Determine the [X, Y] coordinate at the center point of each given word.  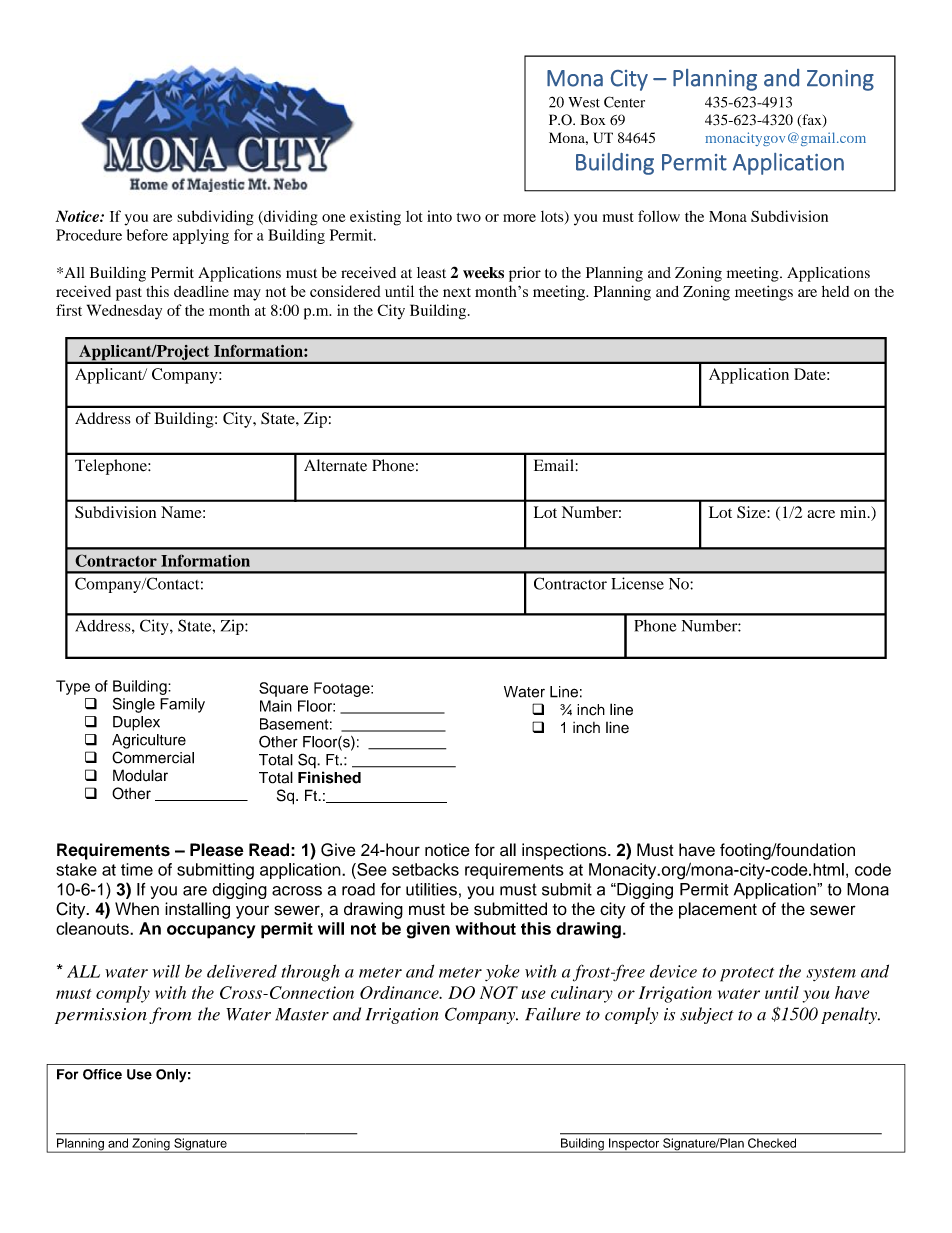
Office [102, 1074]
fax [812, 121]
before [147, 235]
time [137, 869]
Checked [772, 1143]
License [638, 583]
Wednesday [124, 312]
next [457, 292]
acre [821, 514]
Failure [553, 1014]
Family [182, 705]
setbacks [425, 869]
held [835, 291]
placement [718, 910]
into [439, 216]
